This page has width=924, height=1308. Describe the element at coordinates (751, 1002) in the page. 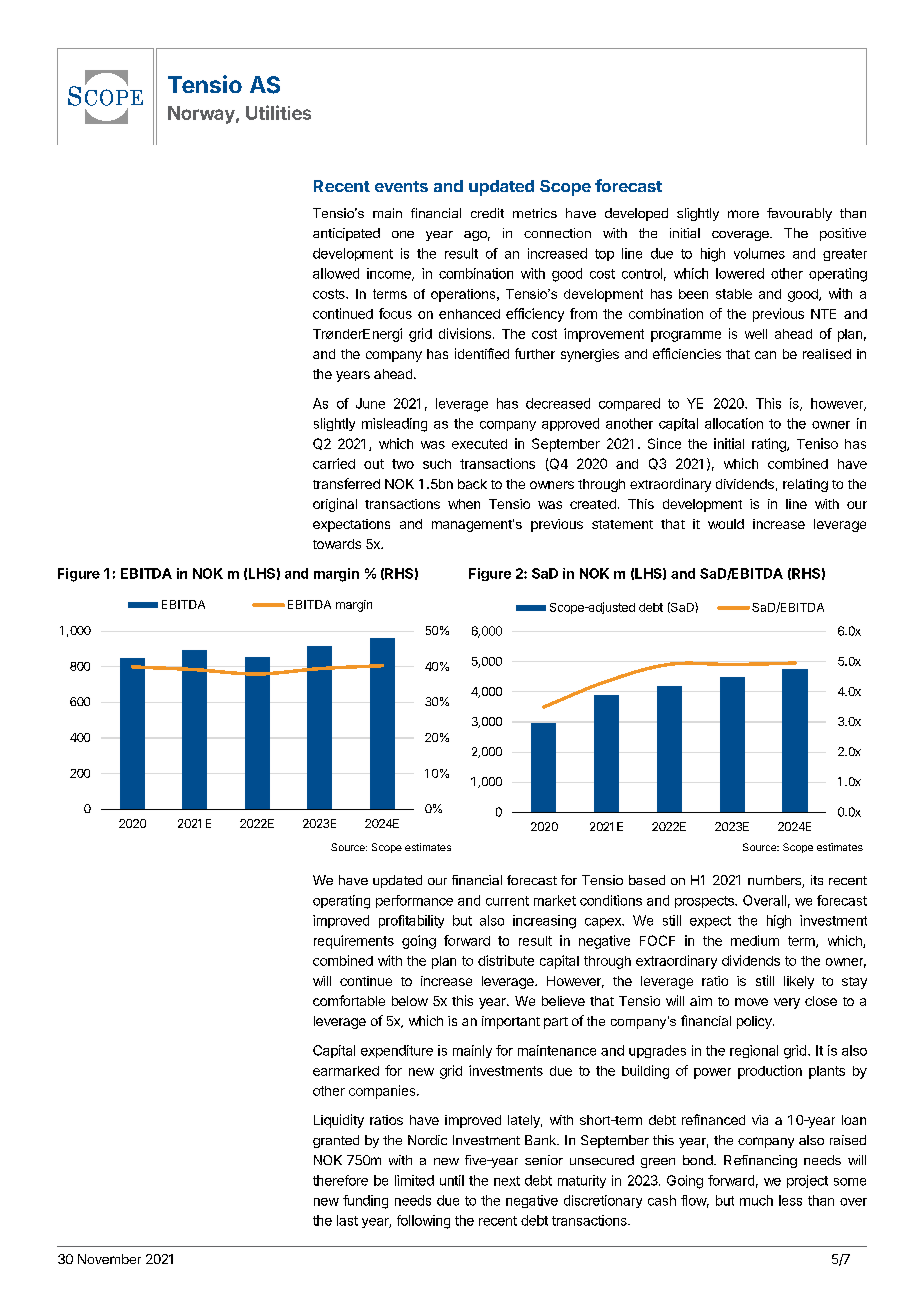

I see `move` at that location.
